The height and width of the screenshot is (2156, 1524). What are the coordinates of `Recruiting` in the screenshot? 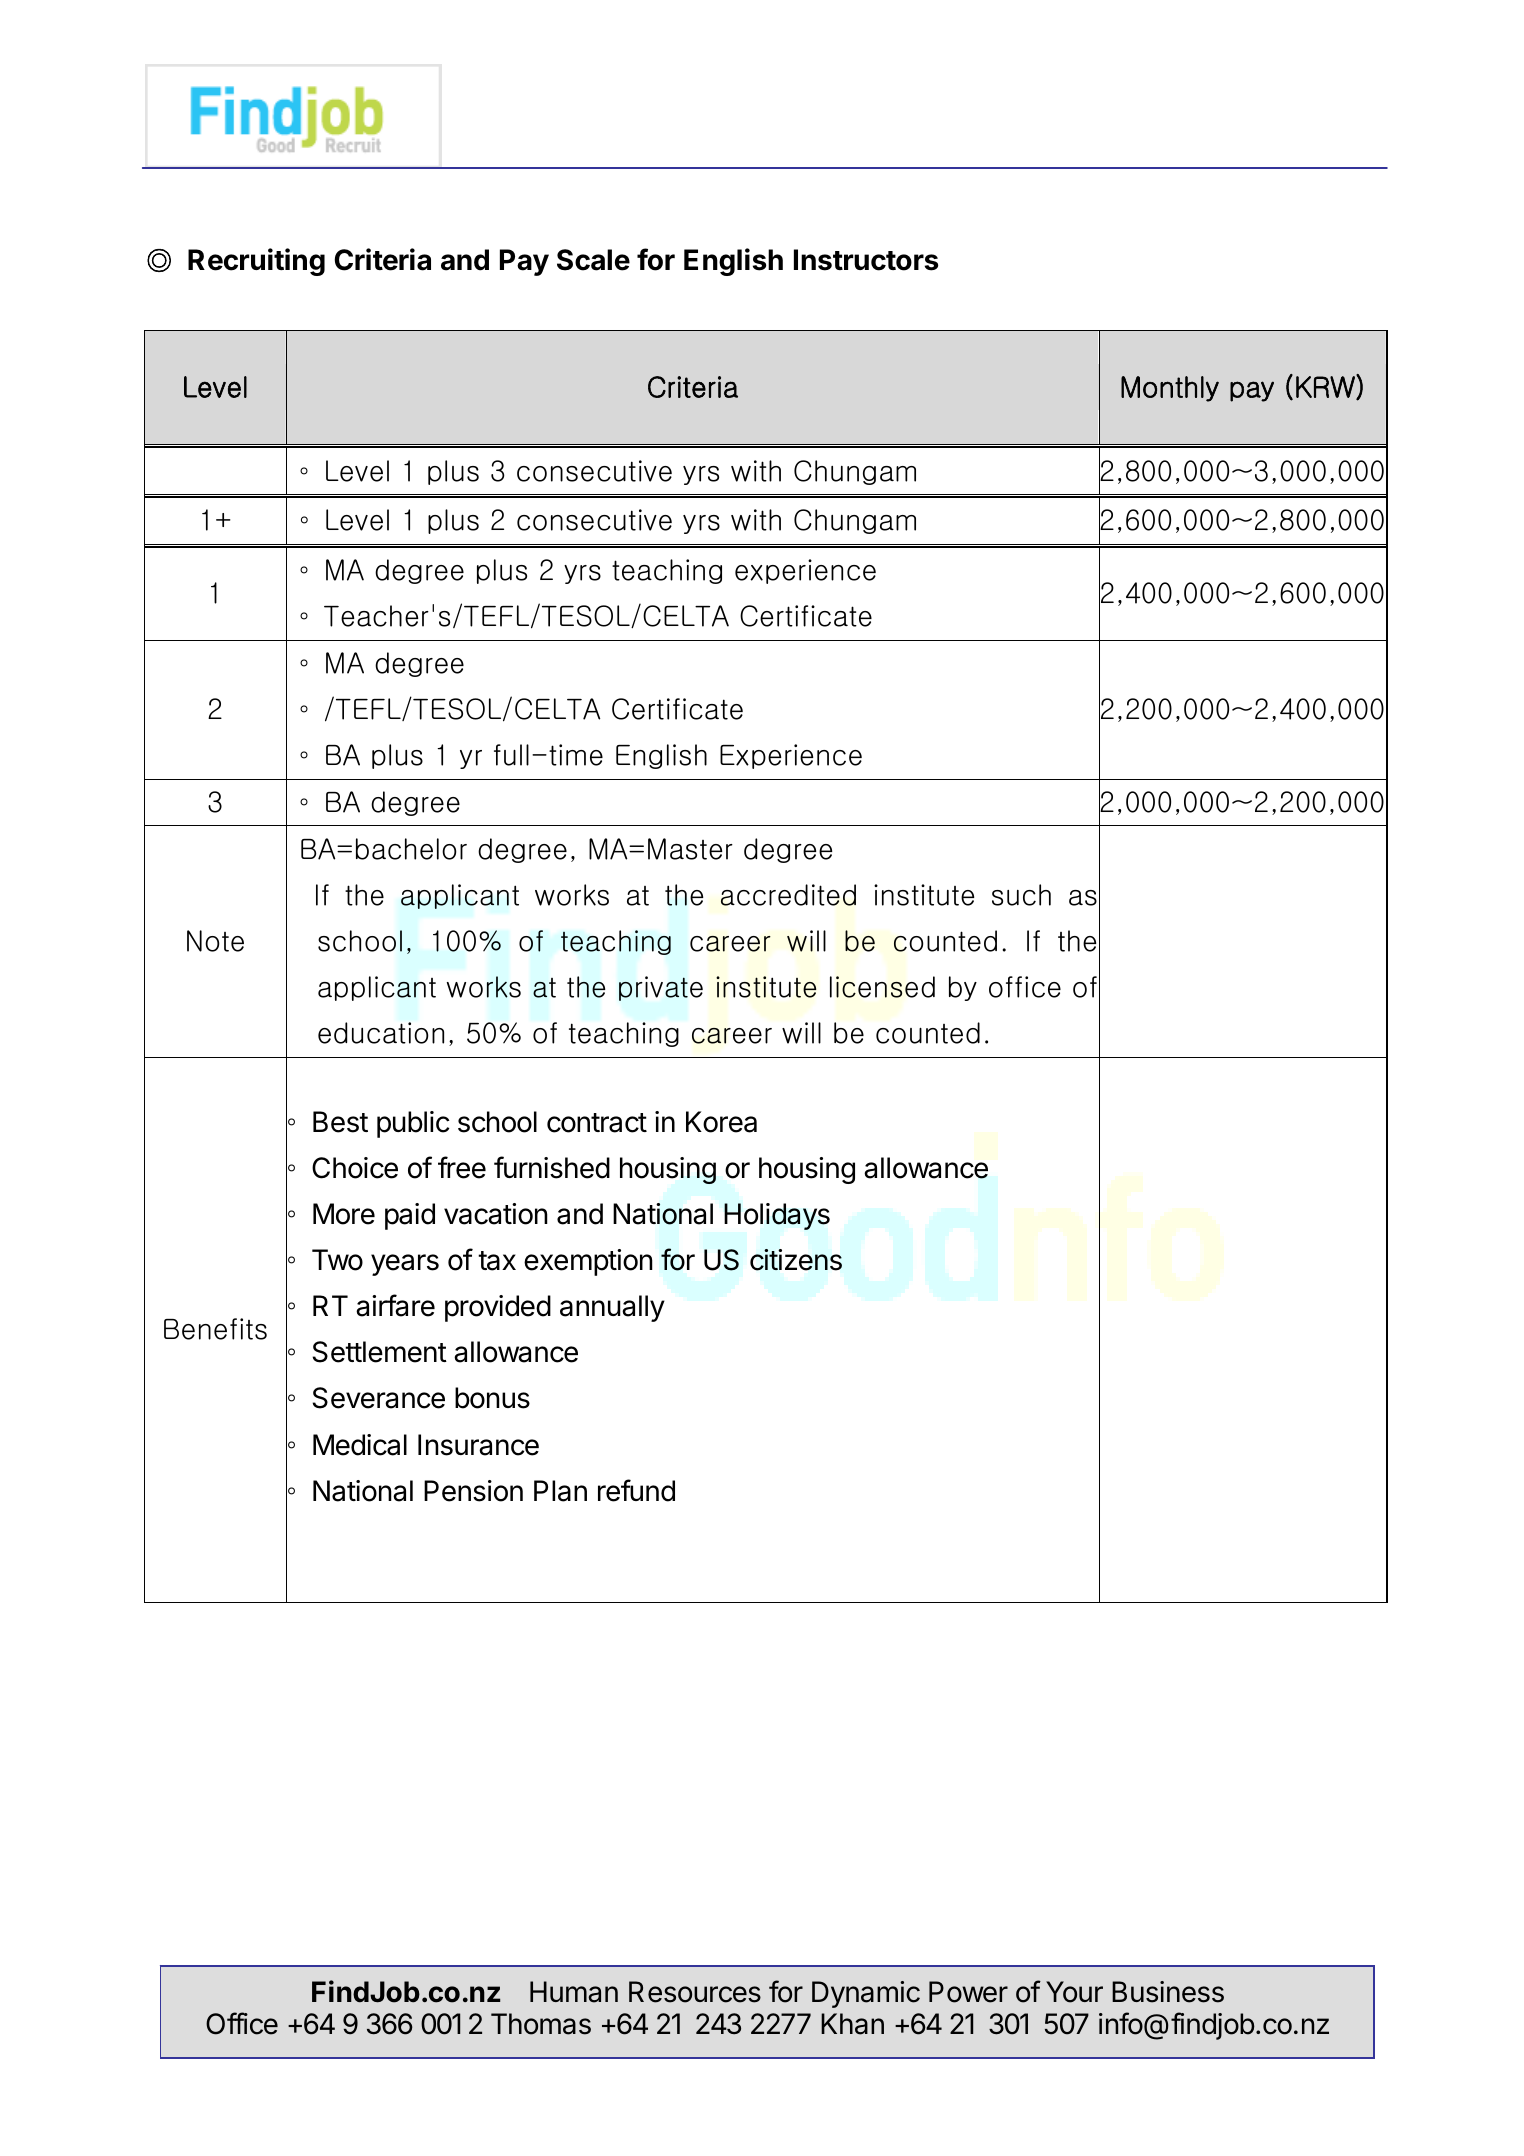 It's located at (256, 262).
